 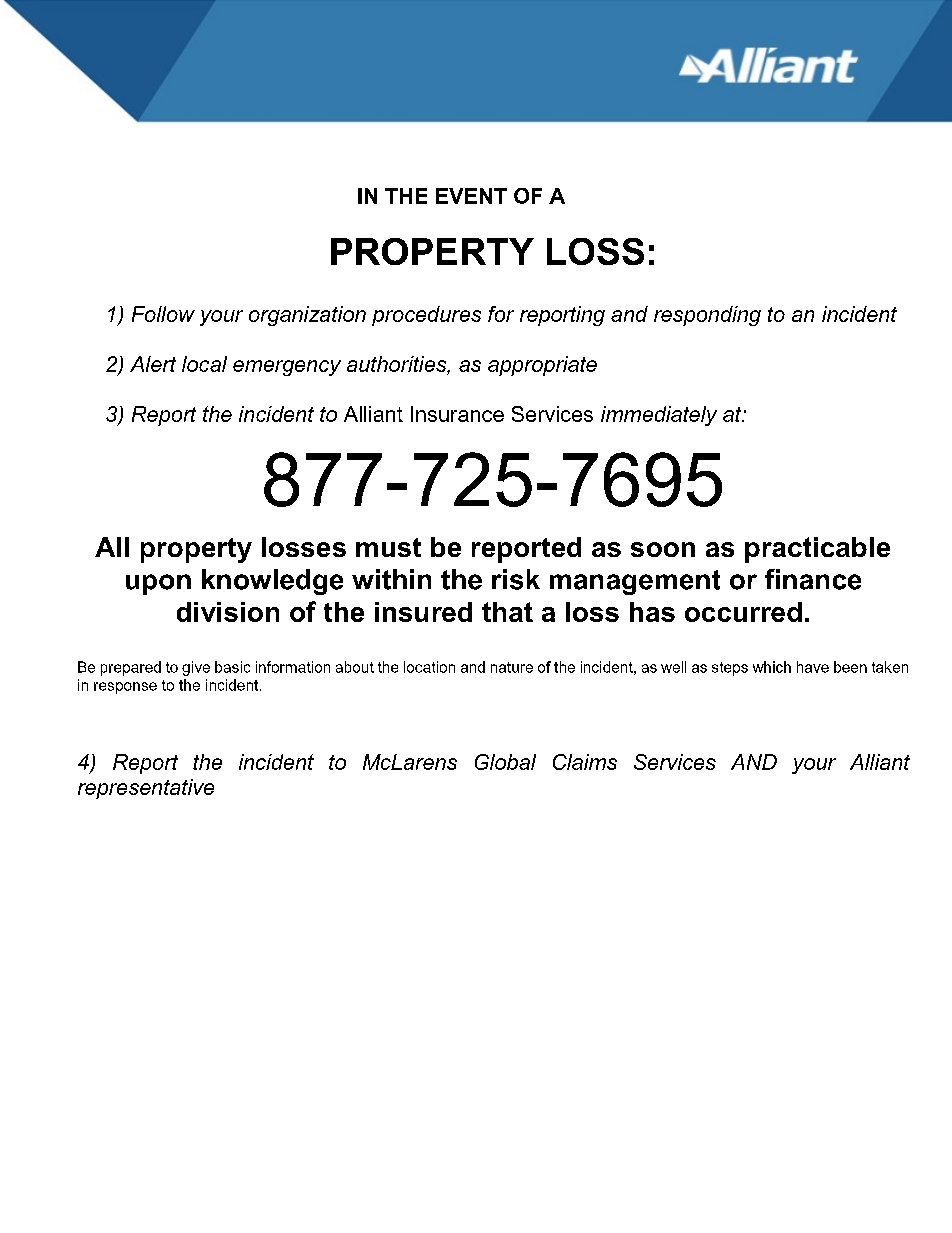 What do you see at coordinates (471, 196) in the page?
I see `EVENT` at bounding box center [471, 196].
